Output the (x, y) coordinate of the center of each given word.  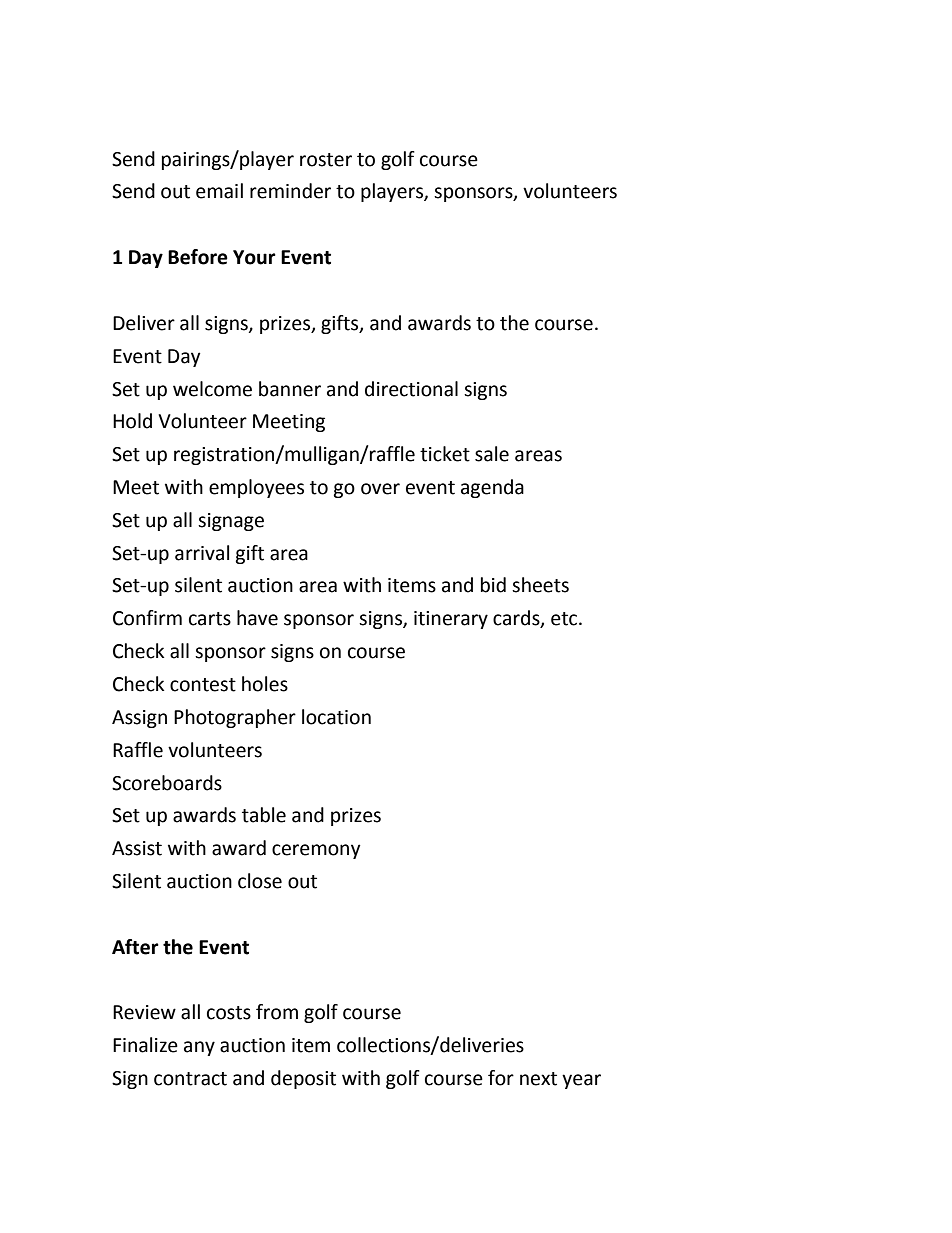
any (199, 1048)
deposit (303, 1079)
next (538, 1079)
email (219, 191)
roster (326, 160)
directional (411, 389)
